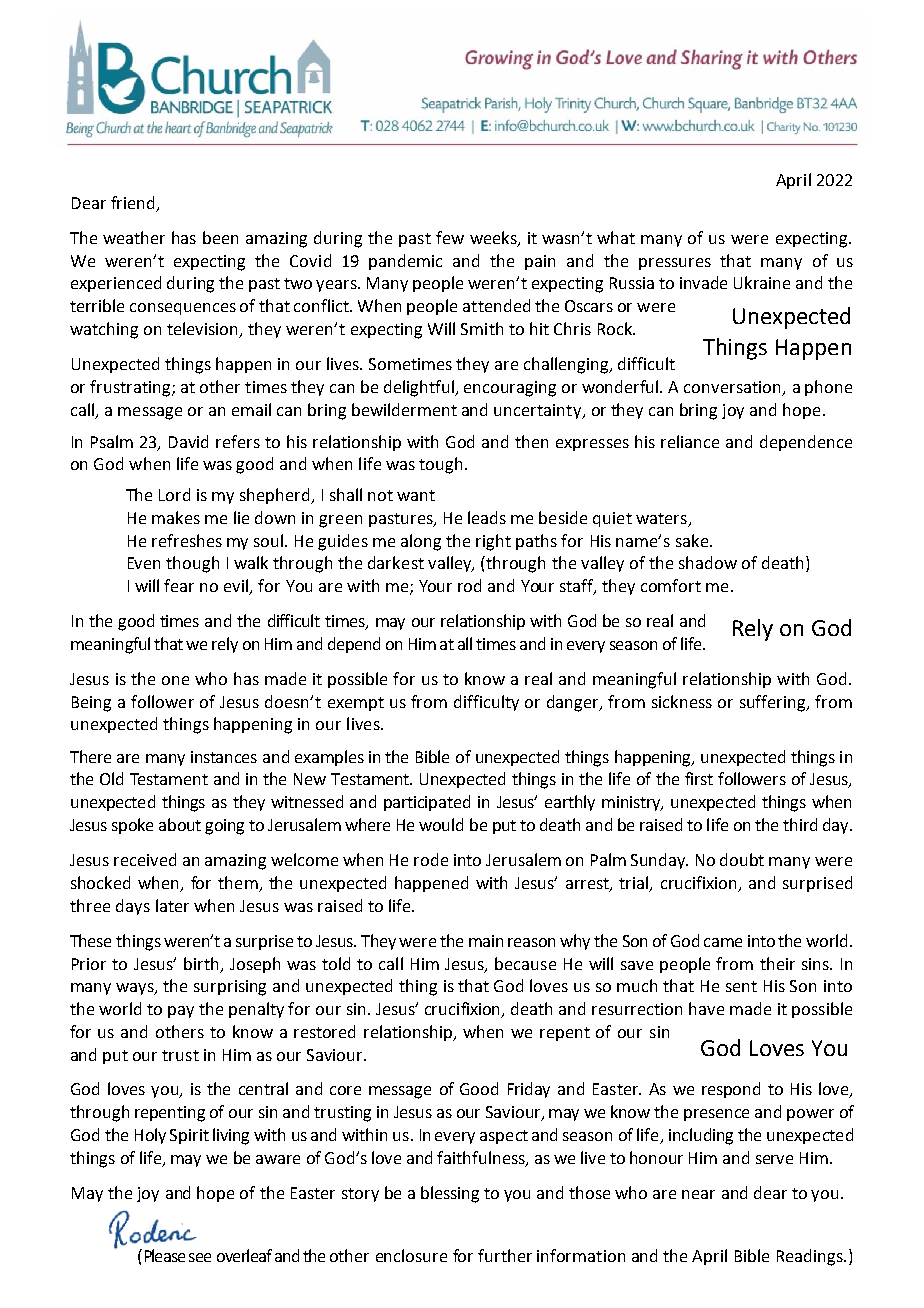 This document has height=1308, width=924. What do you see at coordinates (708, 562) in the document?
I see `shadow` at bounding box center [708, 562].
